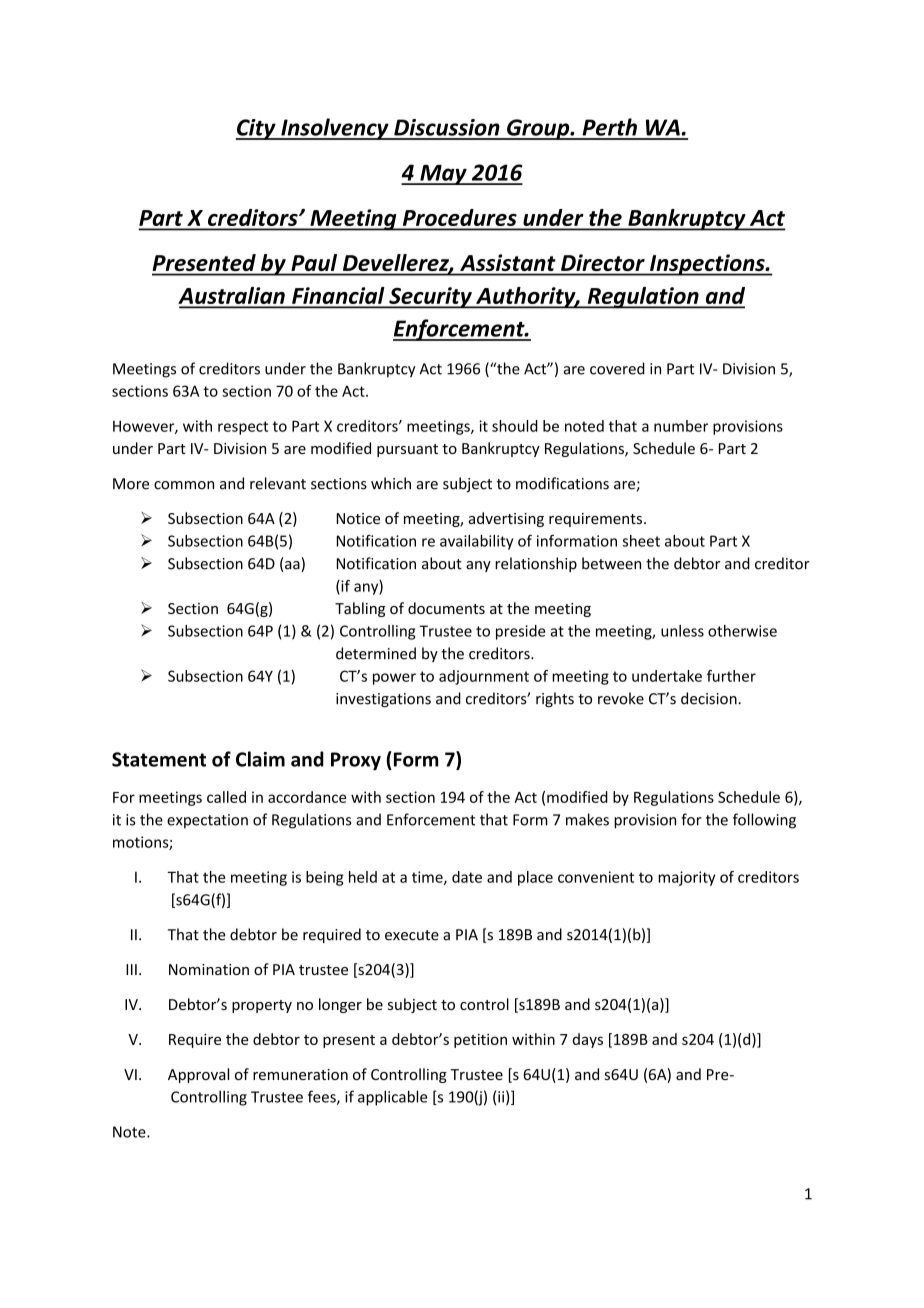 Image resolution: width=924 pixels, height=1308 pixels. What do you see at coordinates (480, 1041) in the screenshot?
I see `petition` at bounding box center [480, 1041].
